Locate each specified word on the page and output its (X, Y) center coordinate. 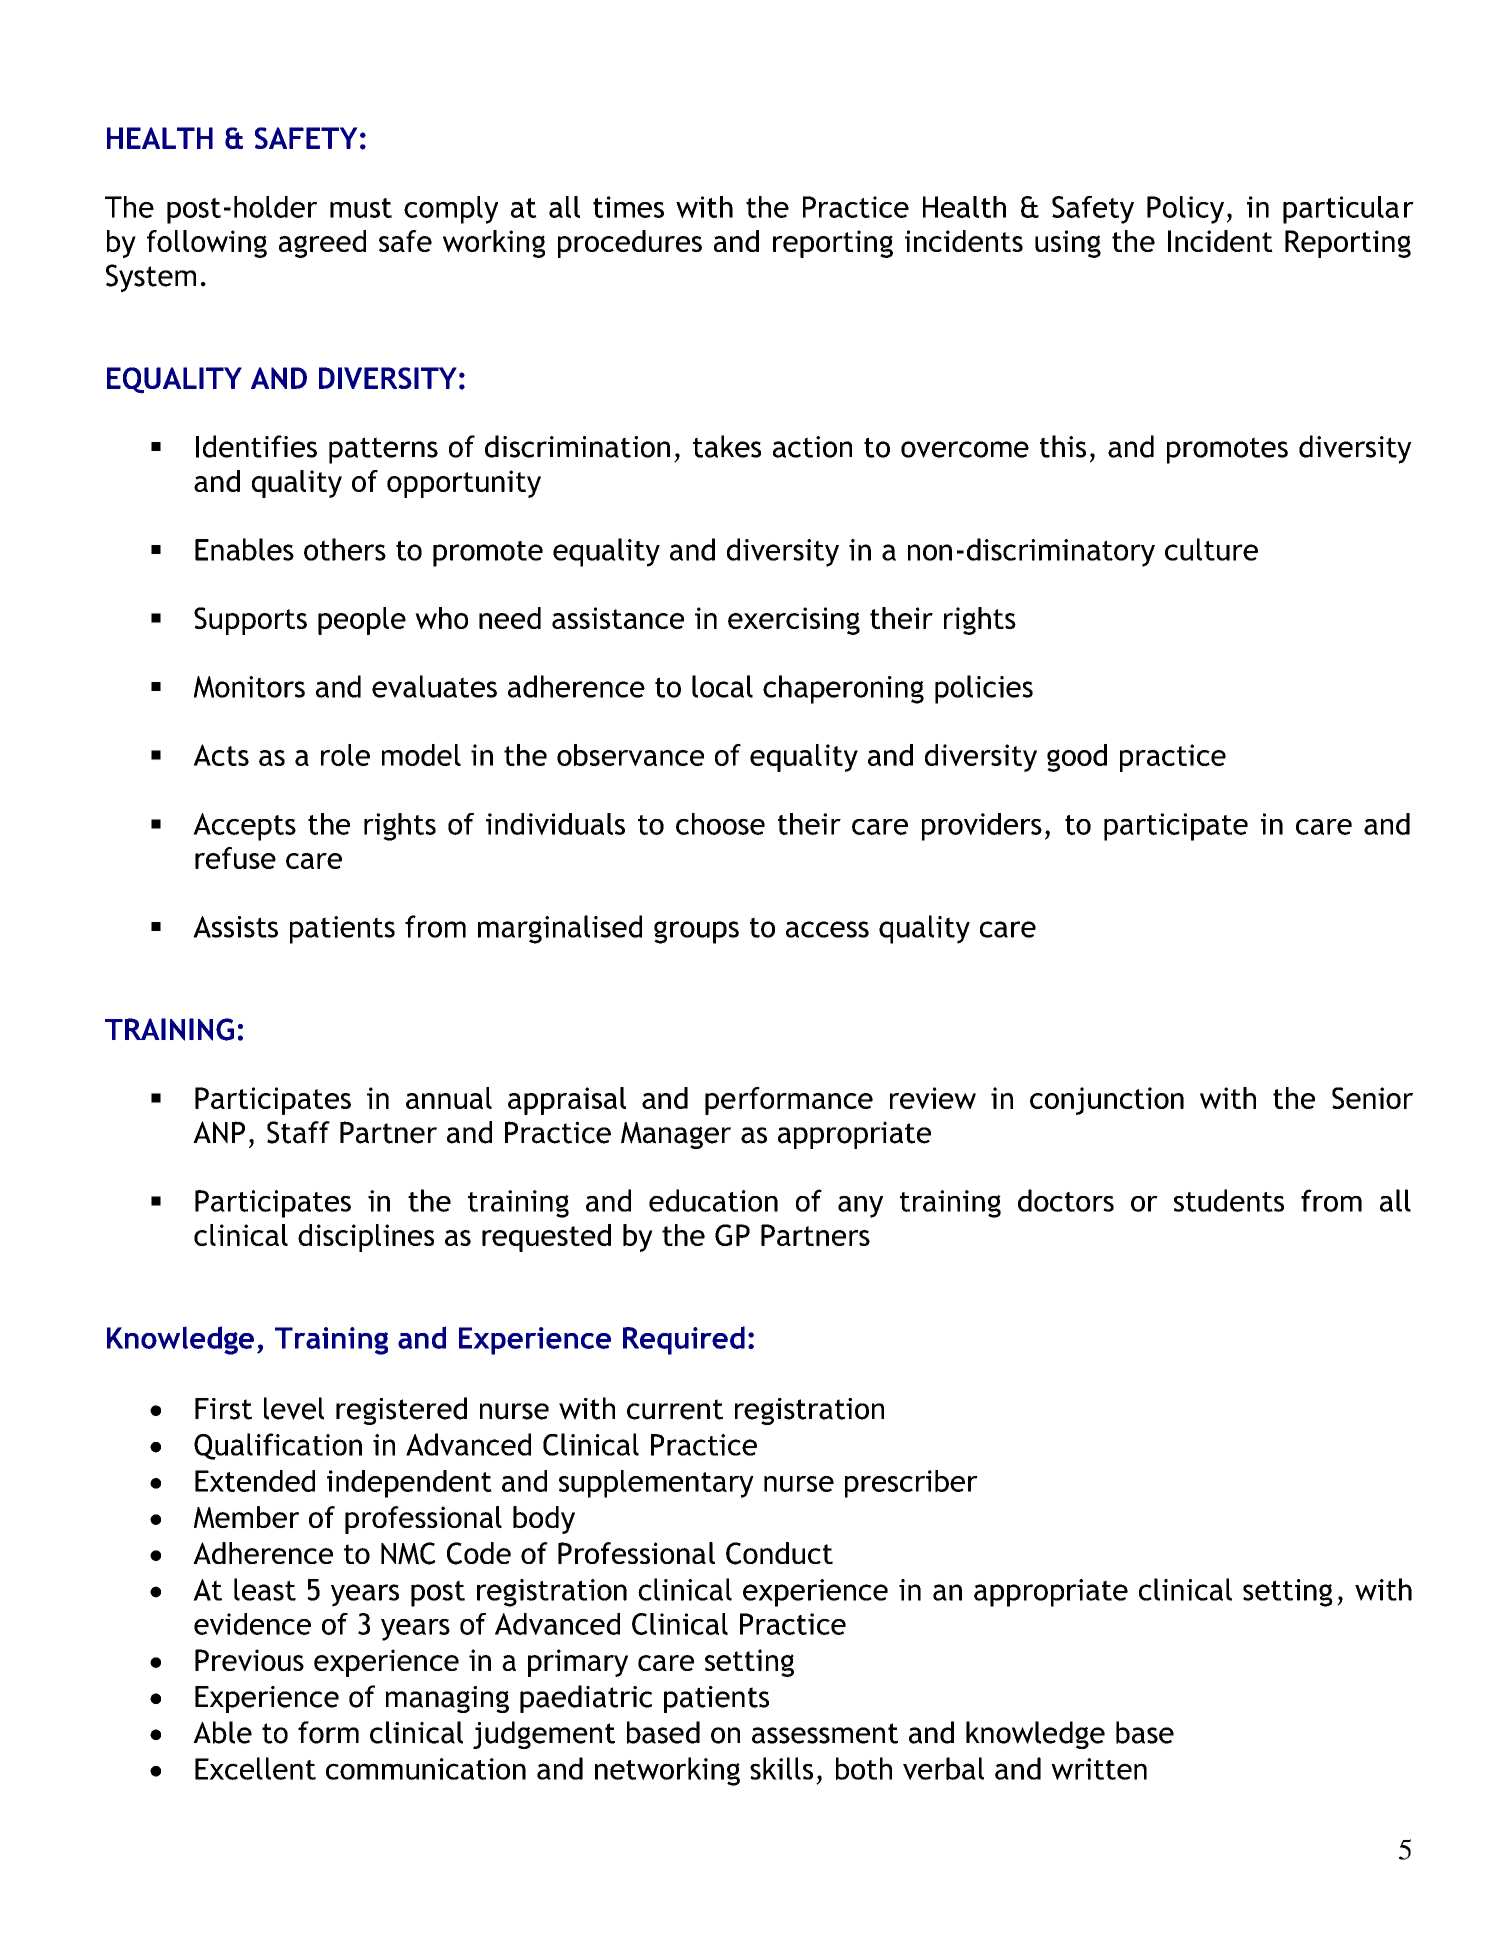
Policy (1185, 210)
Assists (235, 927)
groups (696, 932)
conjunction (1107, 1101)
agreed (322, 244)
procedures (630, 244)
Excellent (255, 1768)
